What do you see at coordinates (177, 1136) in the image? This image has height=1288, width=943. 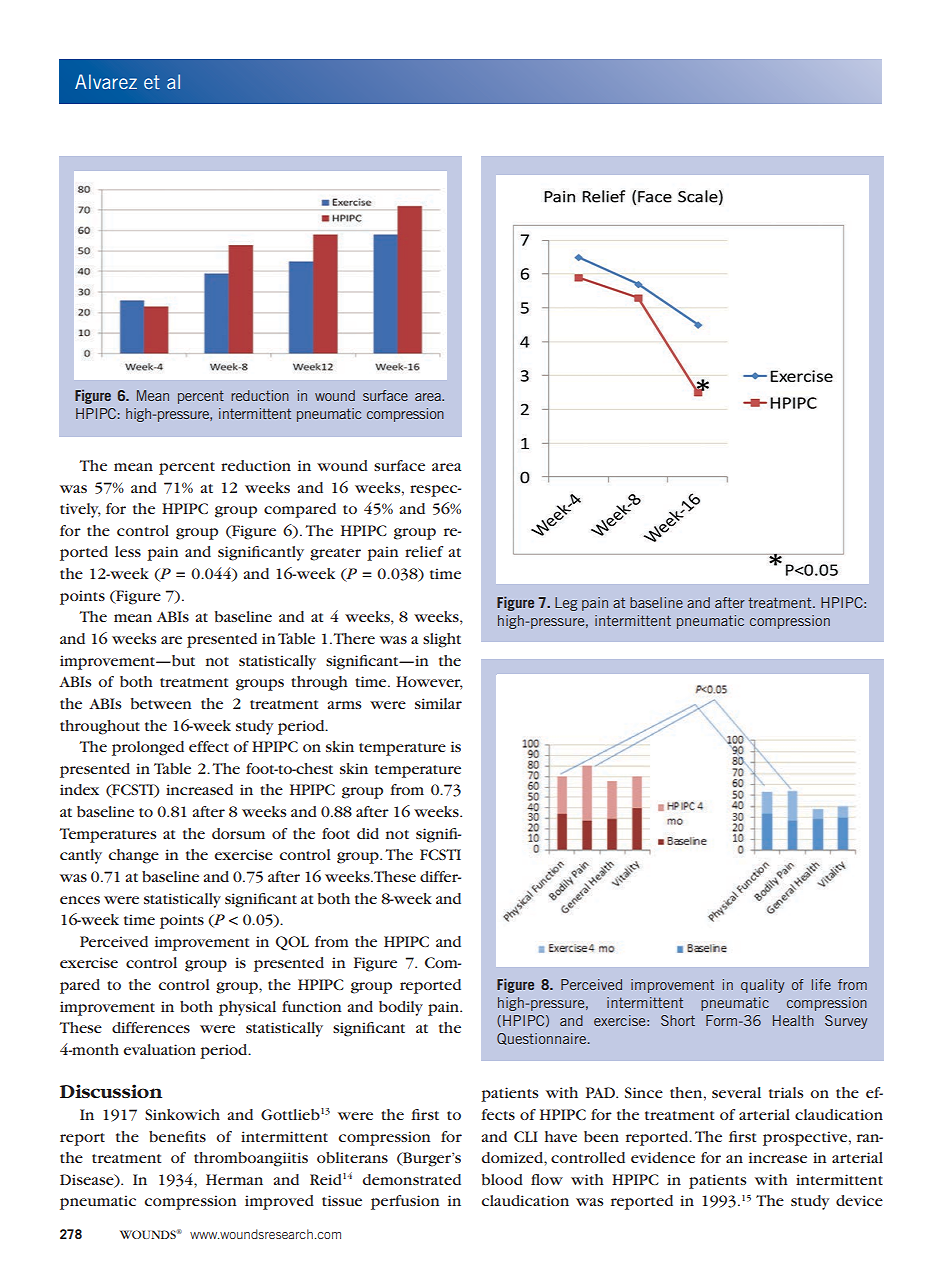 I see `benefits` at bounding box center [177, 1136].
